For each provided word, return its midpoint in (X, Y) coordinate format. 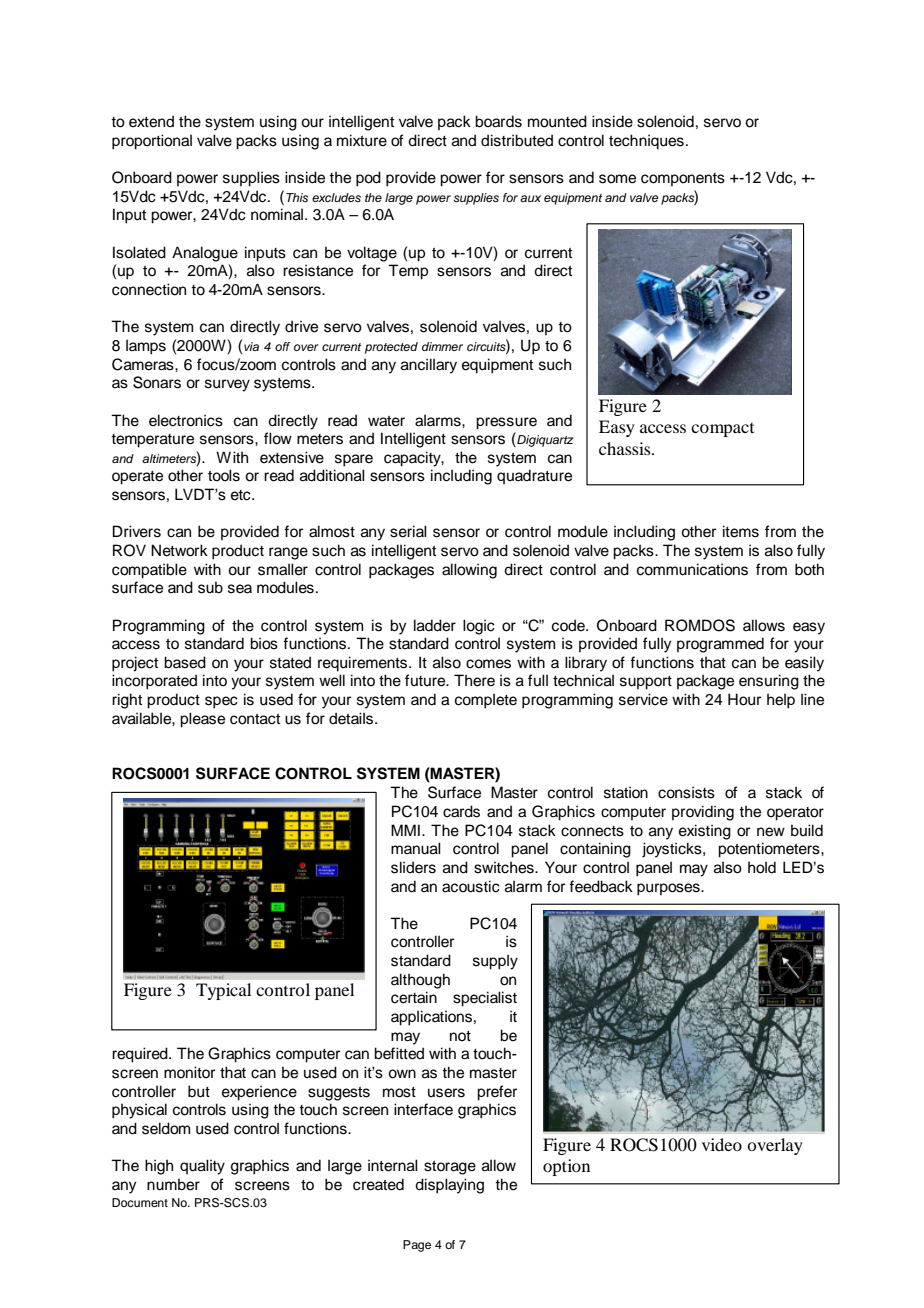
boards (498, 121)
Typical (223, 991)
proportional (152, 142)
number (173, 1184)
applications (431, 1018)
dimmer (442, 346)
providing (703, 813)
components (683, 179)
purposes (669, 889)
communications (692, 569)
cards (461, 811)
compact (722, 430)
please (202, 720)
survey (227, 385)
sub (210, 587)
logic (479, 627)
